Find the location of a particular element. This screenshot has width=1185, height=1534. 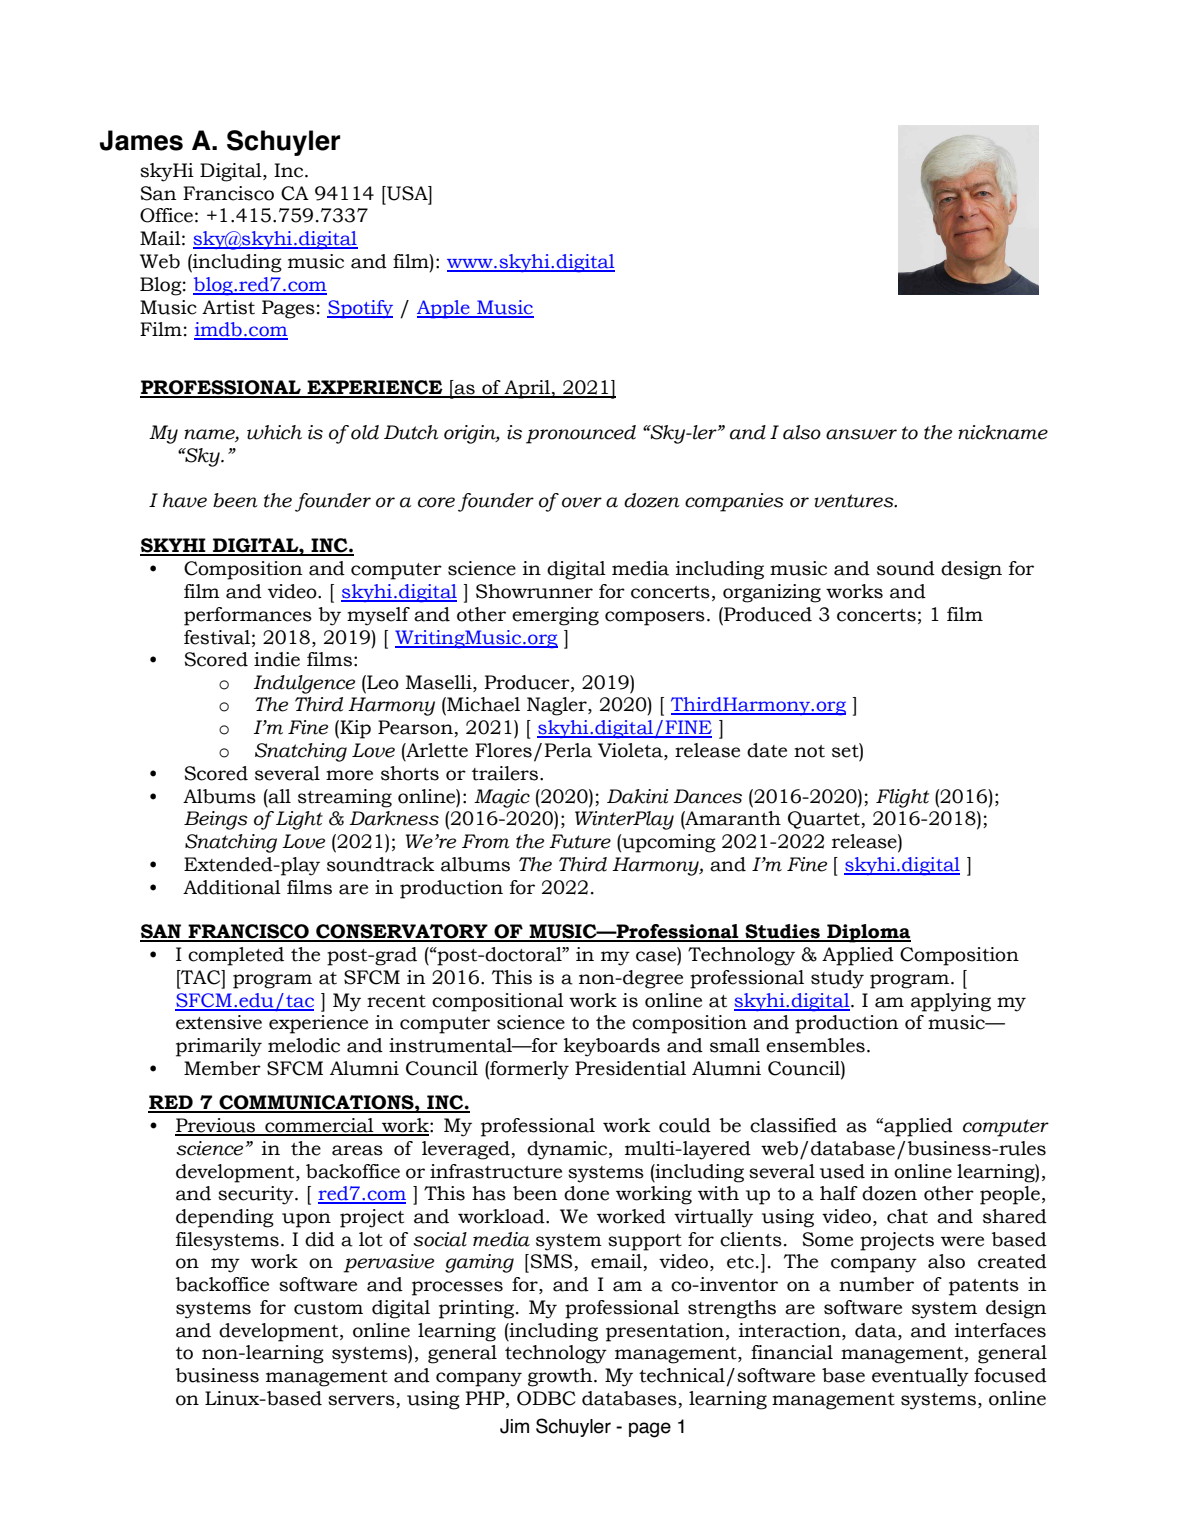

eventually is located at coordinates (920, 1377).
